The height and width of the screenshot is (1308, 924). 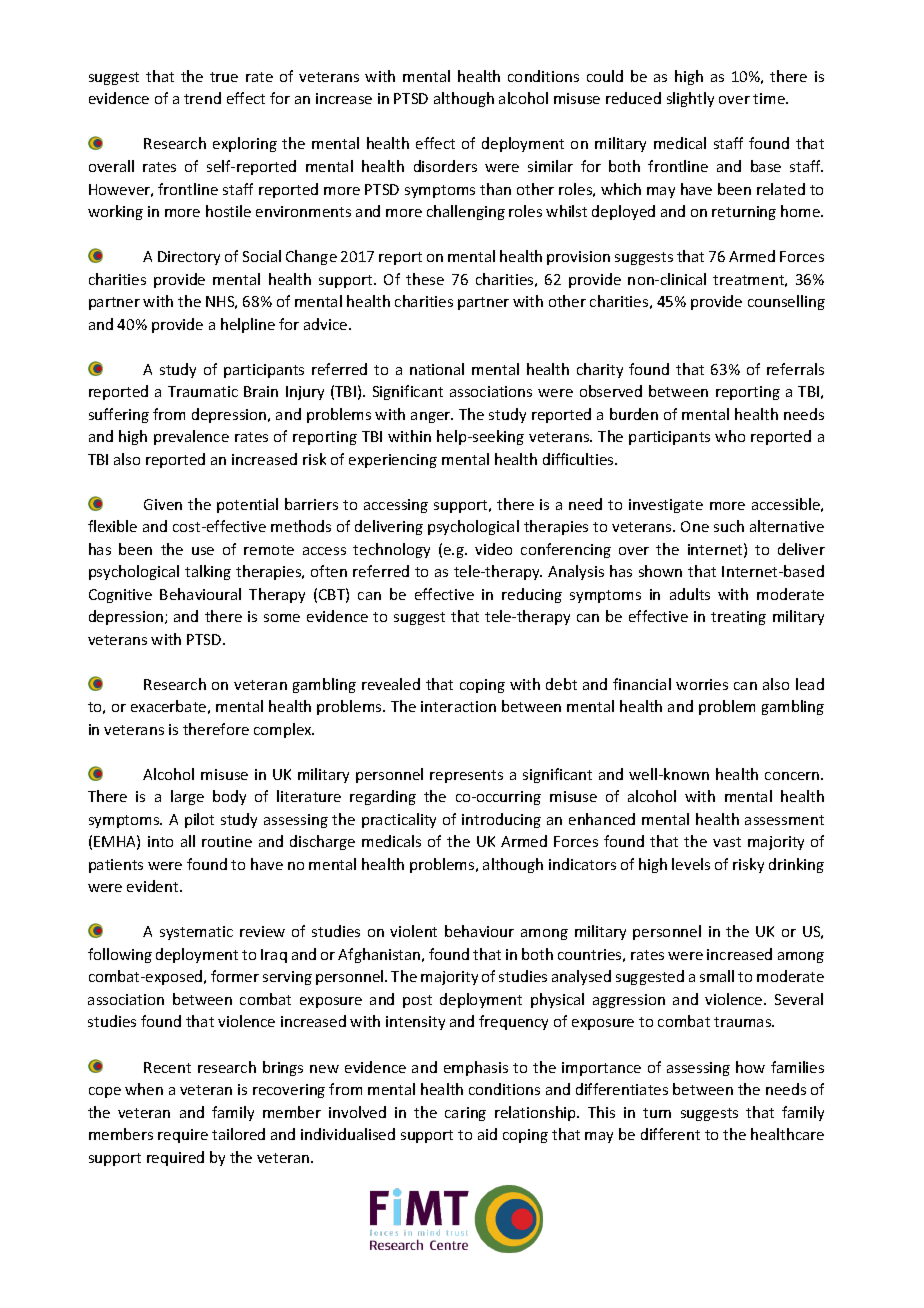 I want to click on represents, so click(x=466, y=776).
